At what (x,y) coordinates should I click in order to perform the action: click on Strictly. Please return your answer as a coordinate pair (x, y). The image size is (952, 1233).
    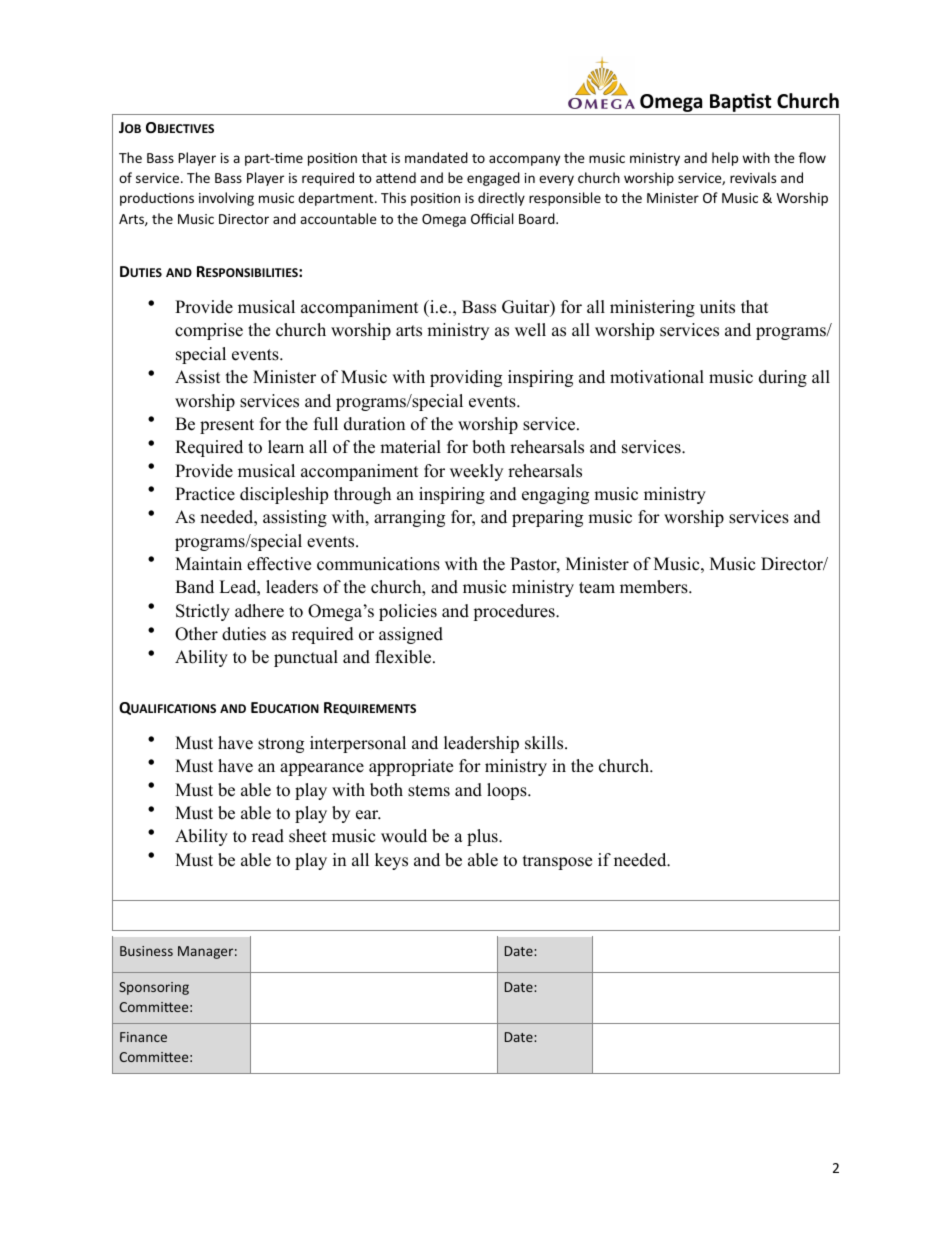
    Looking at the image, I should click on (203, 612).
